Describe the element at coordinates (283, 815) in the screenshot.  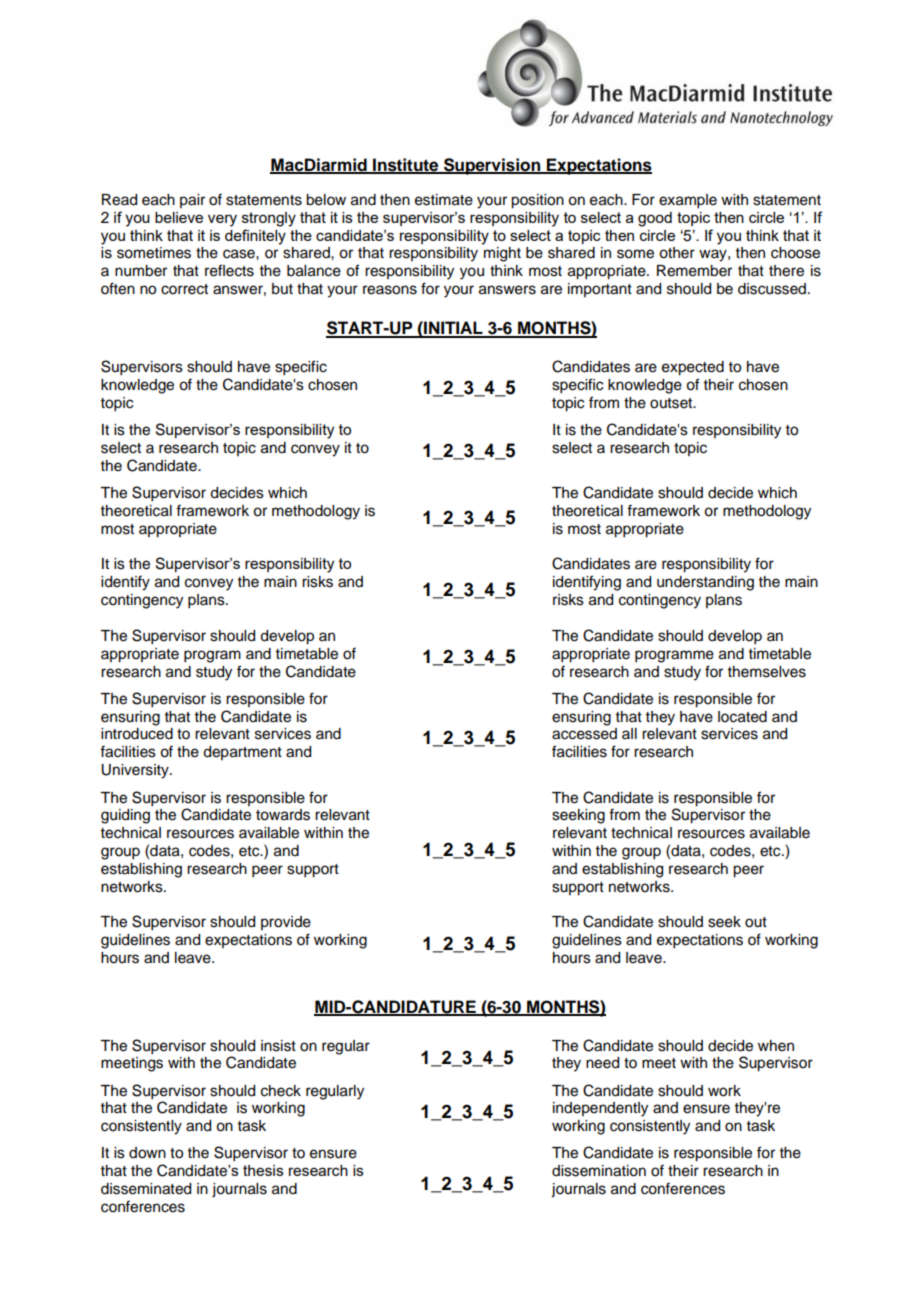
I see `towards` at that location.
